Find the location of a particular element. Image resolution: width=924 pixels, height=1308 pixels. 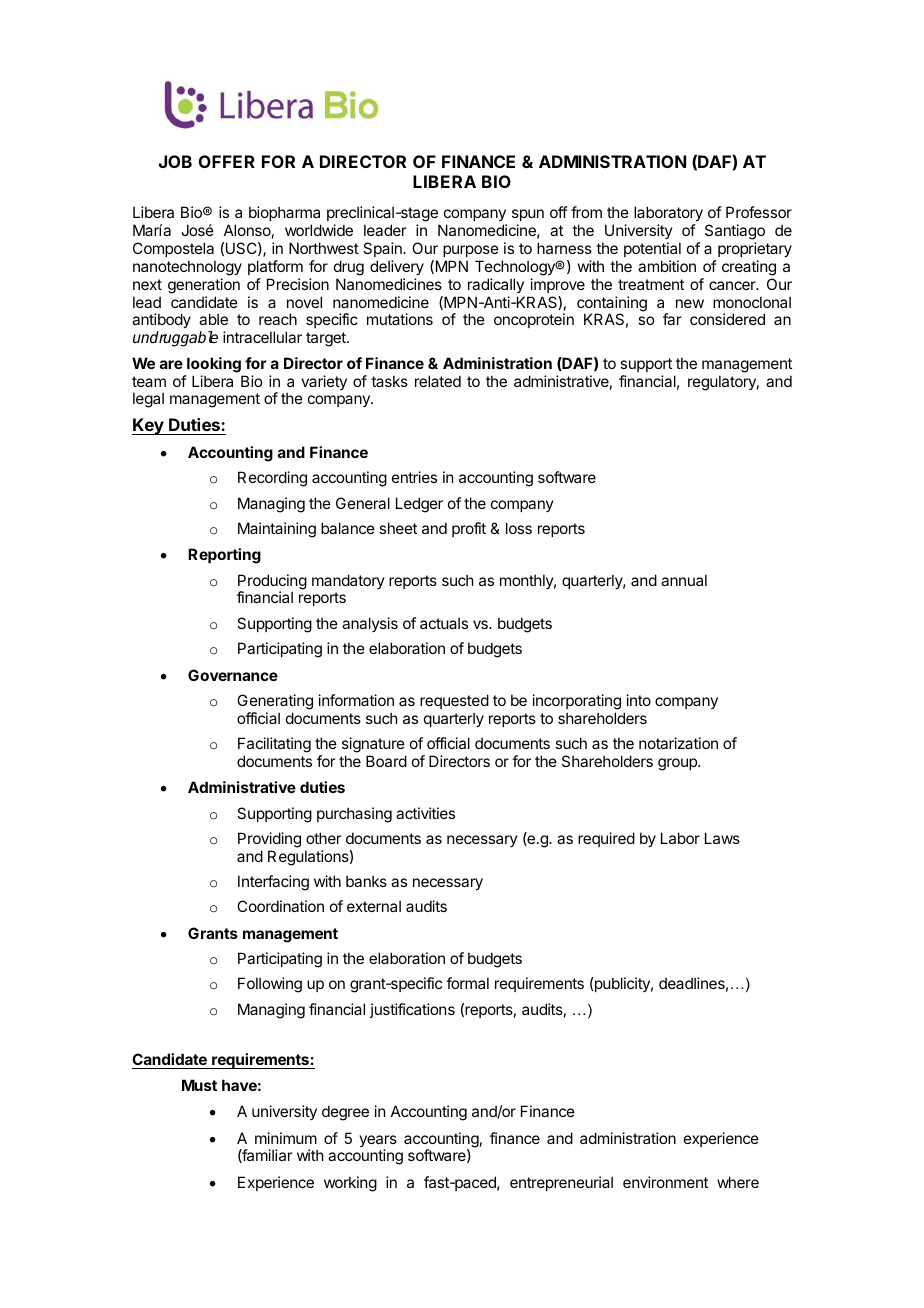

Key is located at coordinates (149, 426).
